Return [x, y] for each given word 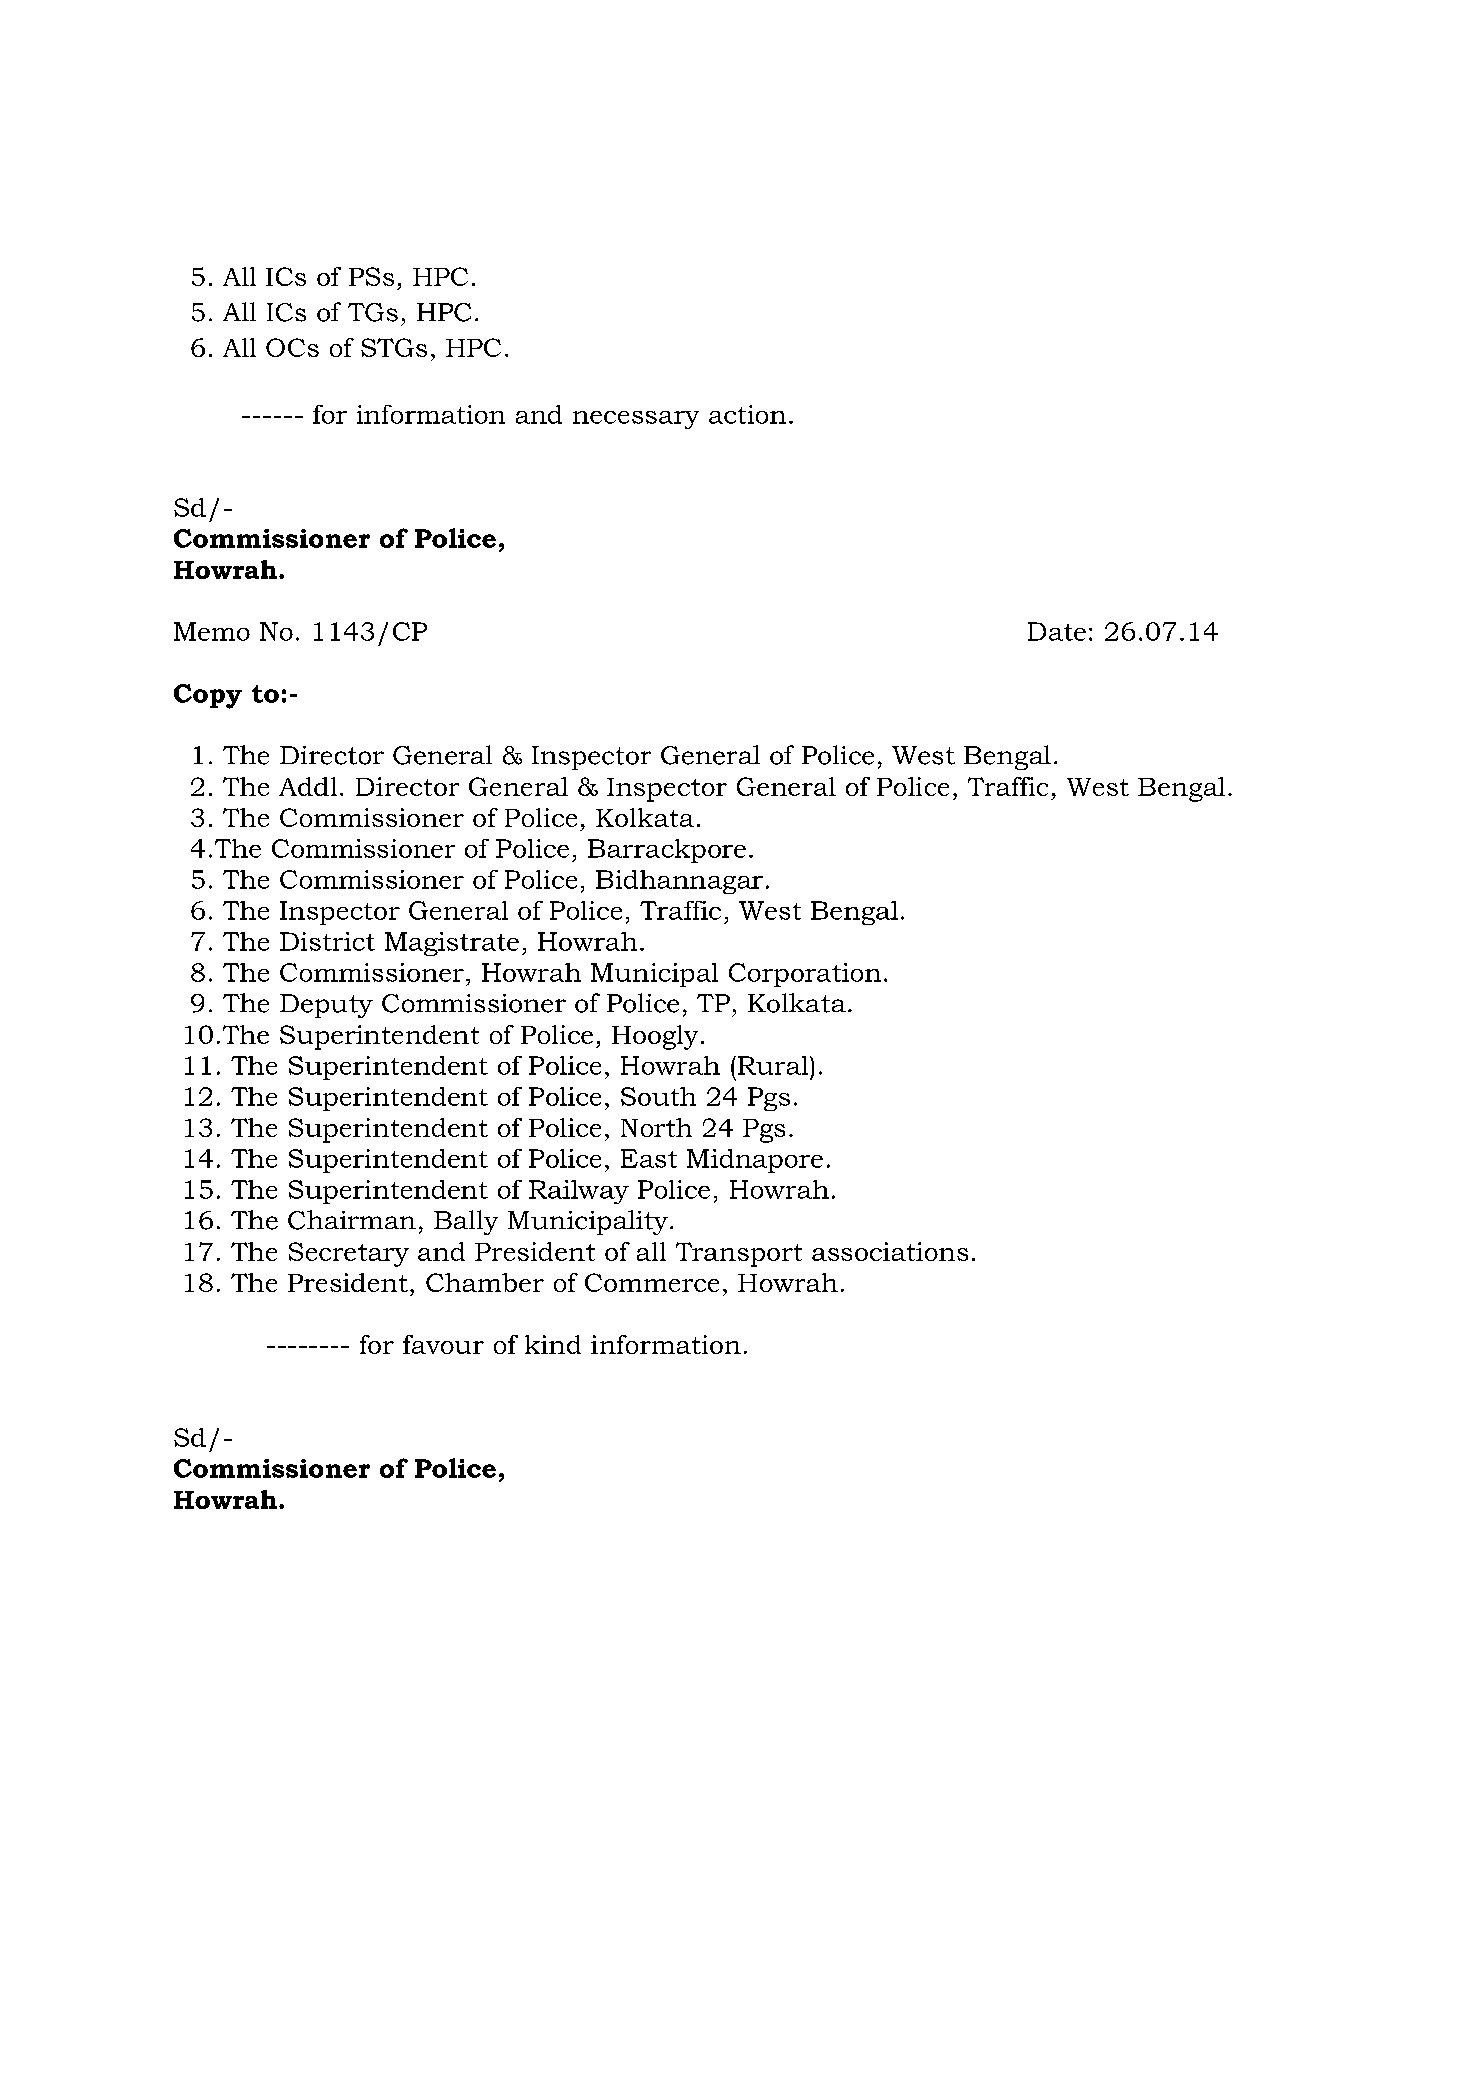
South [658, 1096]
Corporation [805, 975]
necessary [636, 420]
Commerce [652, 1282]
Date [1057, 631]
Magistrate [452, 944]
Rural [774, 1065]
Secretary [349, 1254]
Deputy [326, 1006]
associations [890, 1251]
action [747, 414]
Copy [208, 696]
